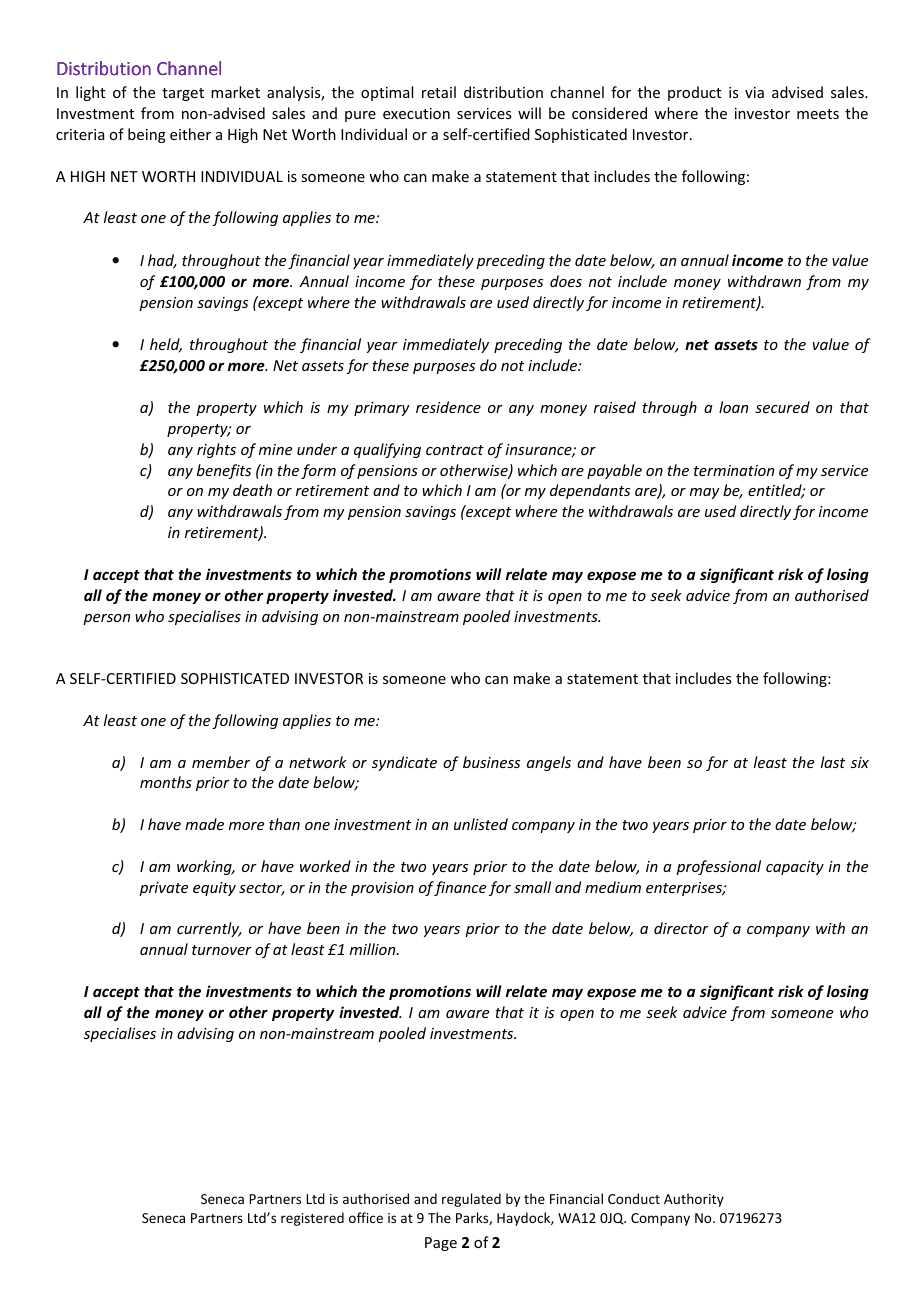  Describe the element at coordinates (190, 134) in the document. I see `either` at that location.
